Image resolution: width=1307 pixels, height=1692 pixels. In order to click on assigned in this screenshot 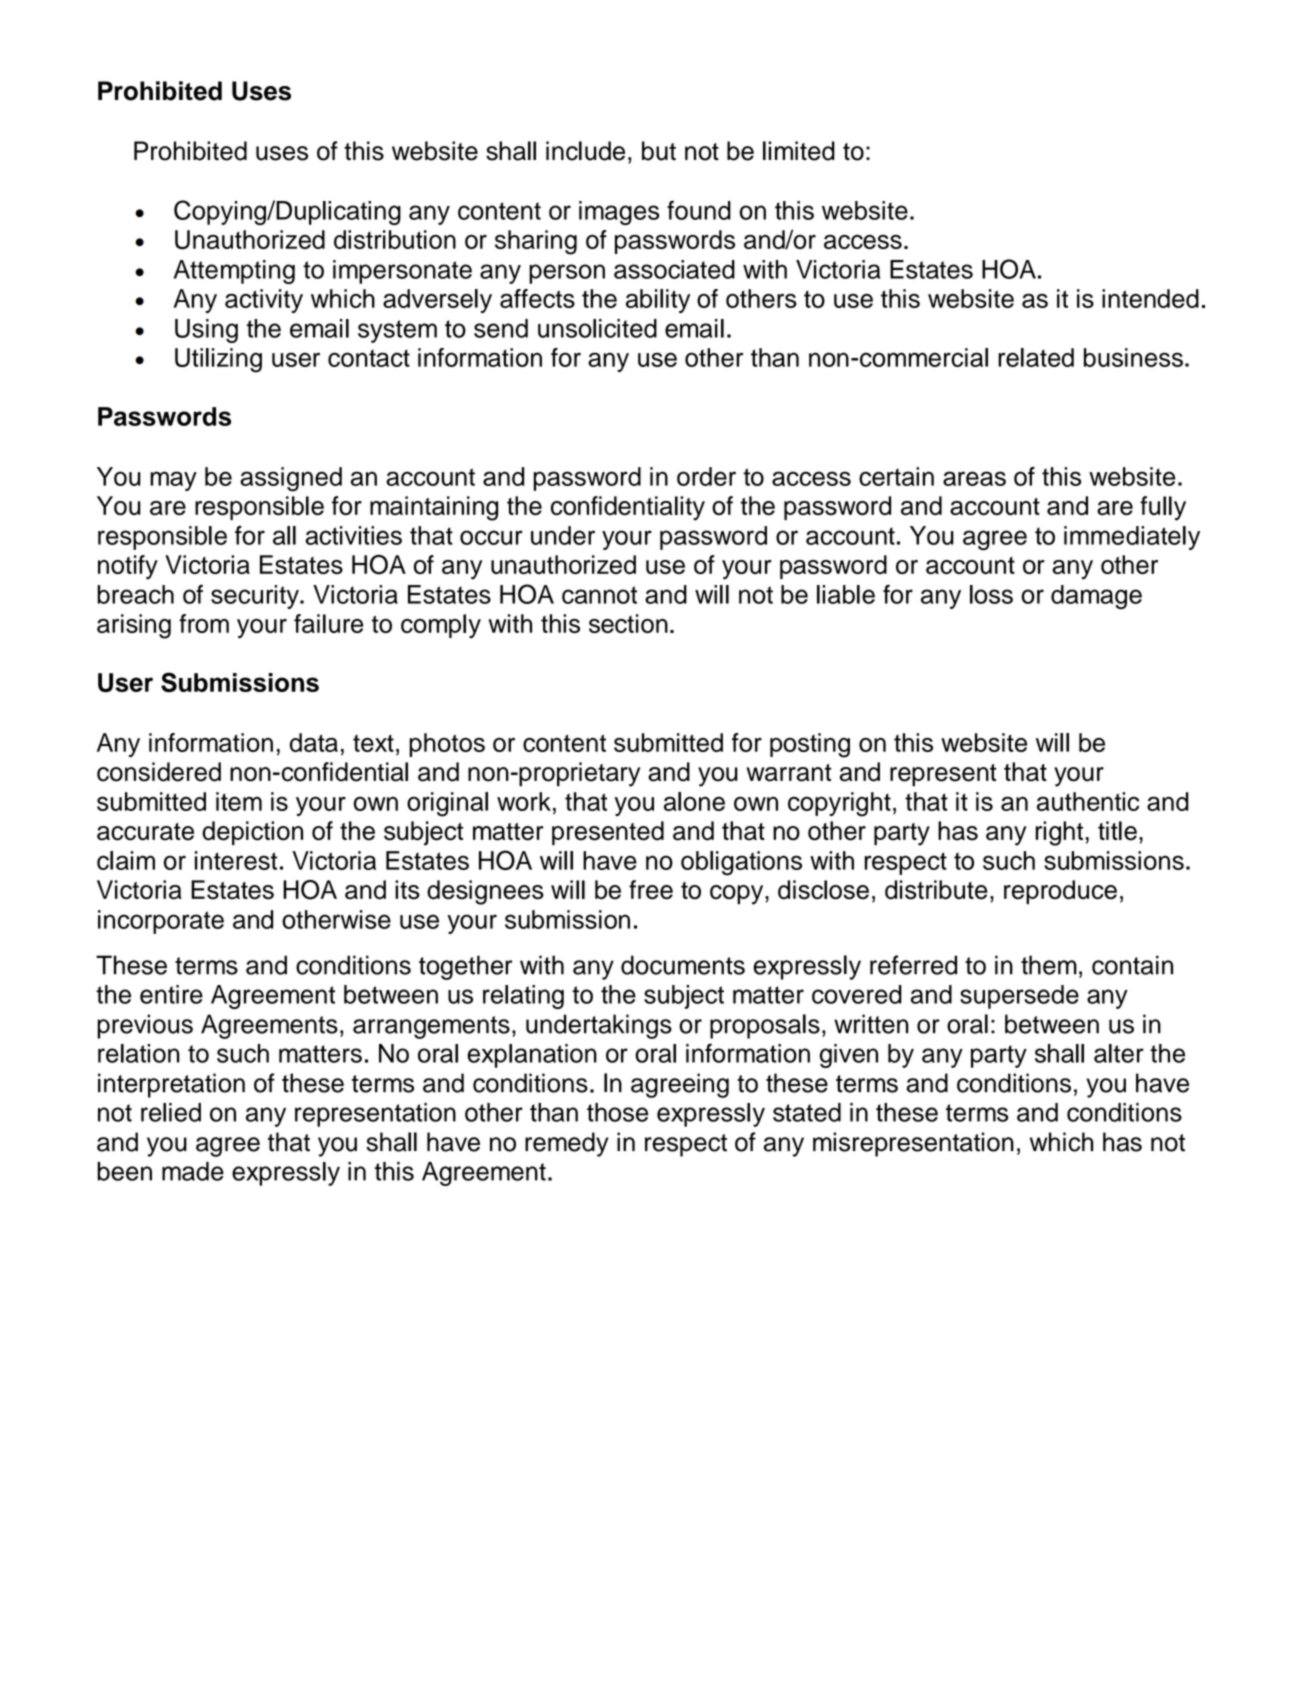, I will do `click(291, 479)`.
